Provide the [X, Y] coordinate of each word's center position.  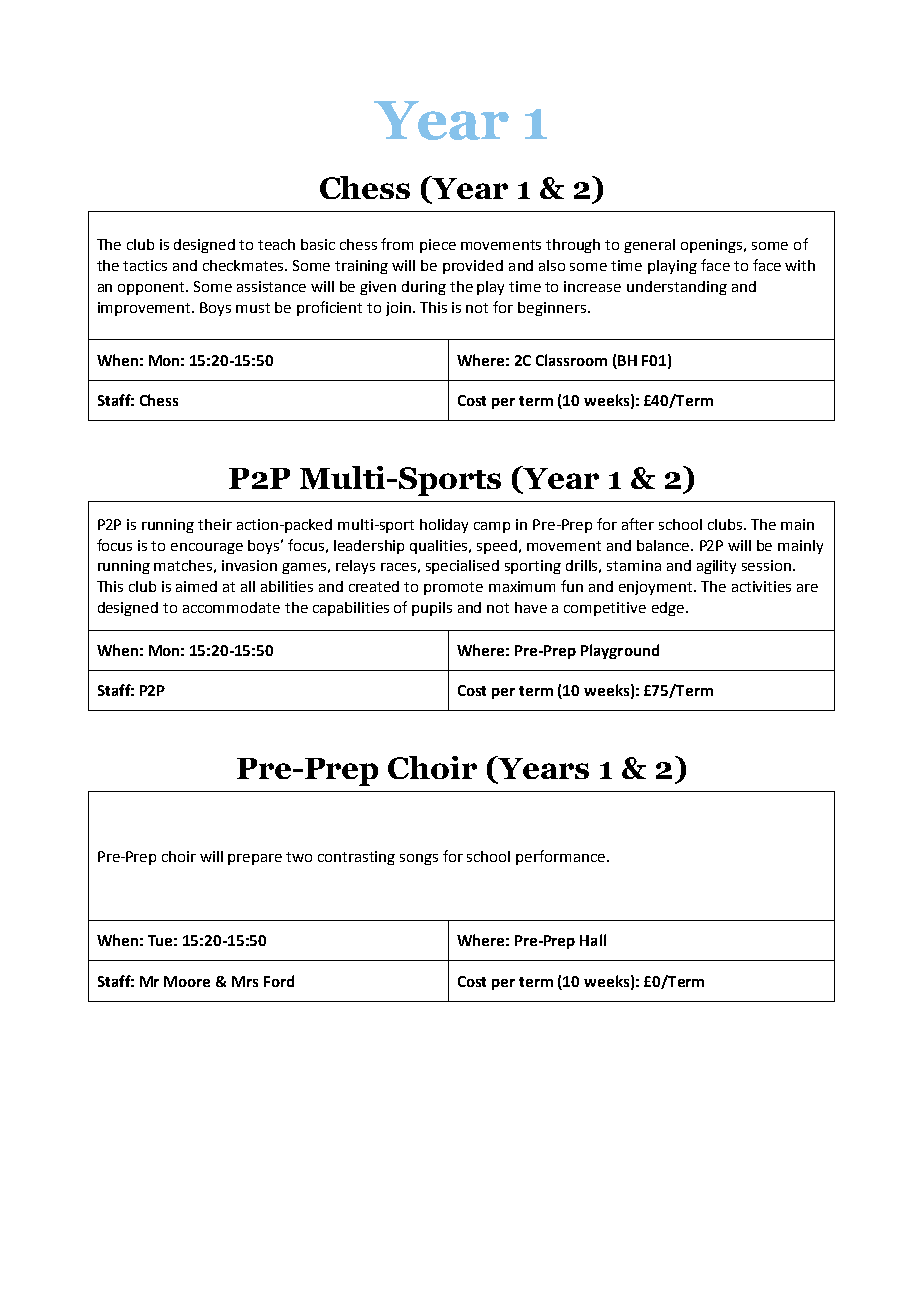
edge [668, 609]
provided [473, 267]
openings [713, 246]
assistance [271, 286]
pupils [432, 609]
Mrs [245, 981]
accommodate [231, 607]
